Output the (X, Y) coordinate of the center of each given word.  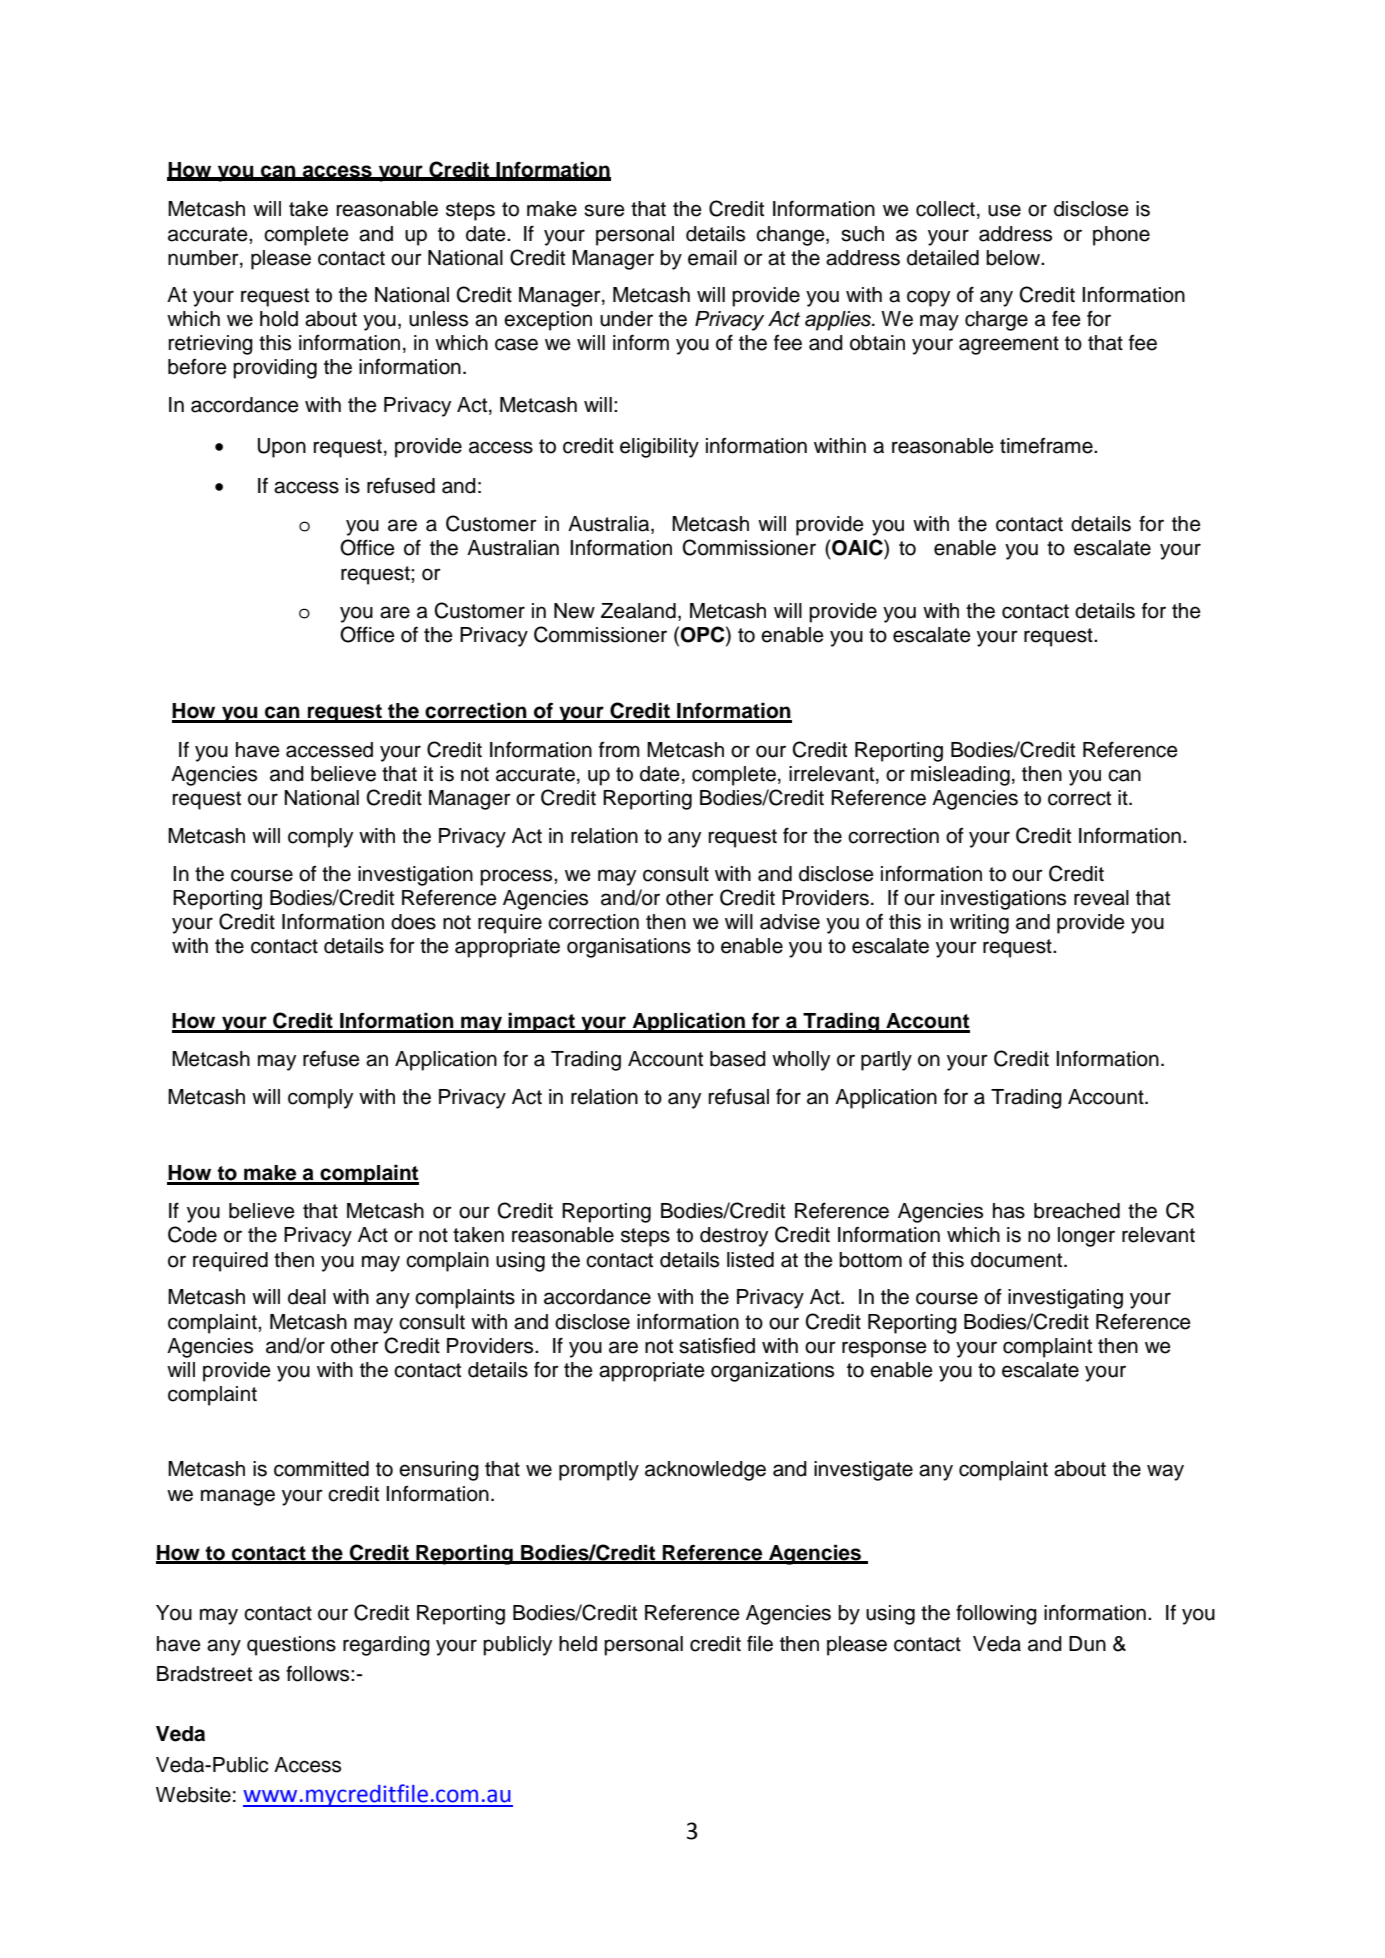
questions (291, 1646)
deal (307, 1297)
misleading (960, 776)
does (413, 922)
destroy (734, 1237)
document (1018, 1260)
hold (279, 319)
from (619, 750)
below (1014, 258)
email (712, 258)
